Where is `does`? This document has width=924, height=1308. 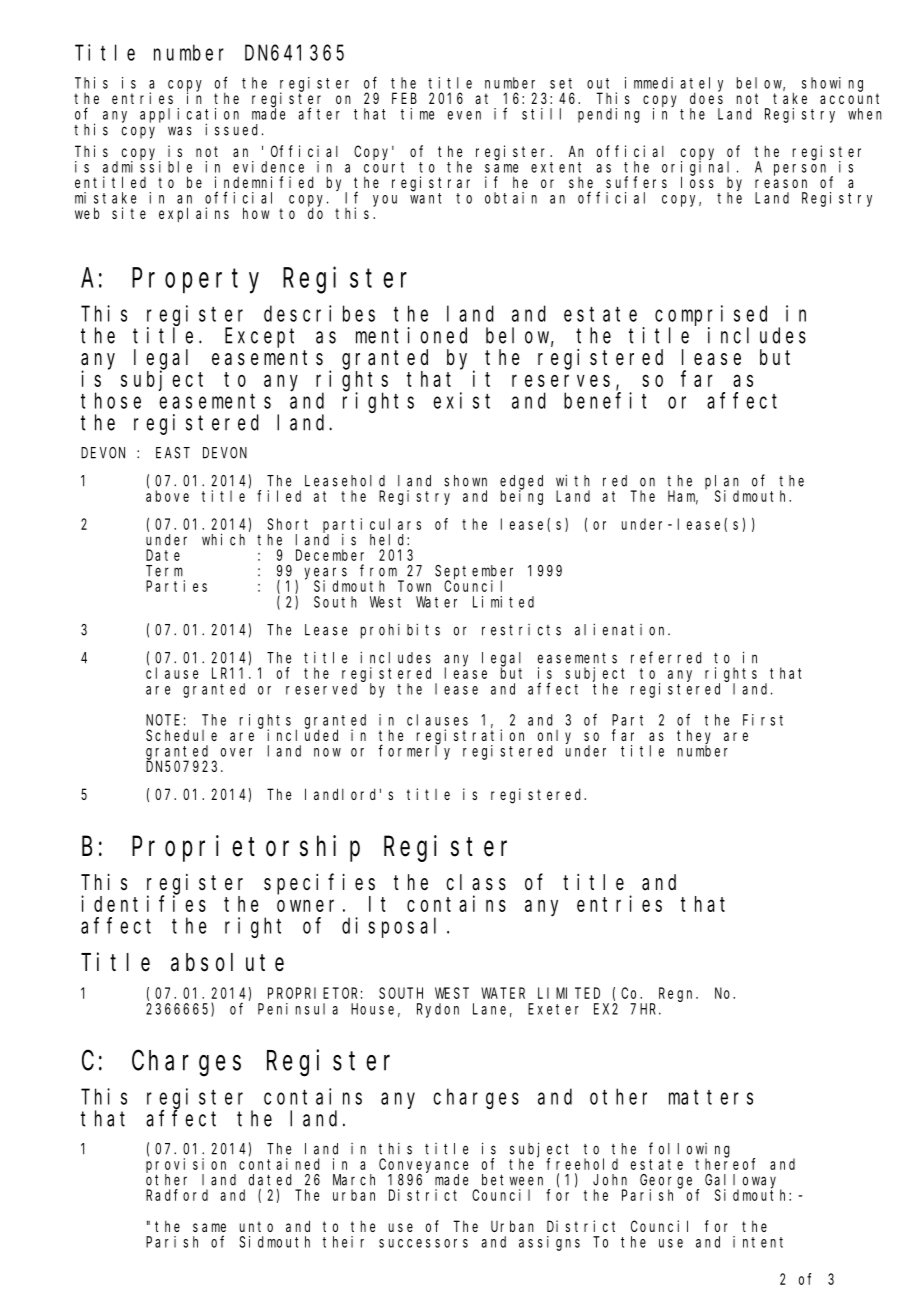
does is located at coordinates (706, 98).
